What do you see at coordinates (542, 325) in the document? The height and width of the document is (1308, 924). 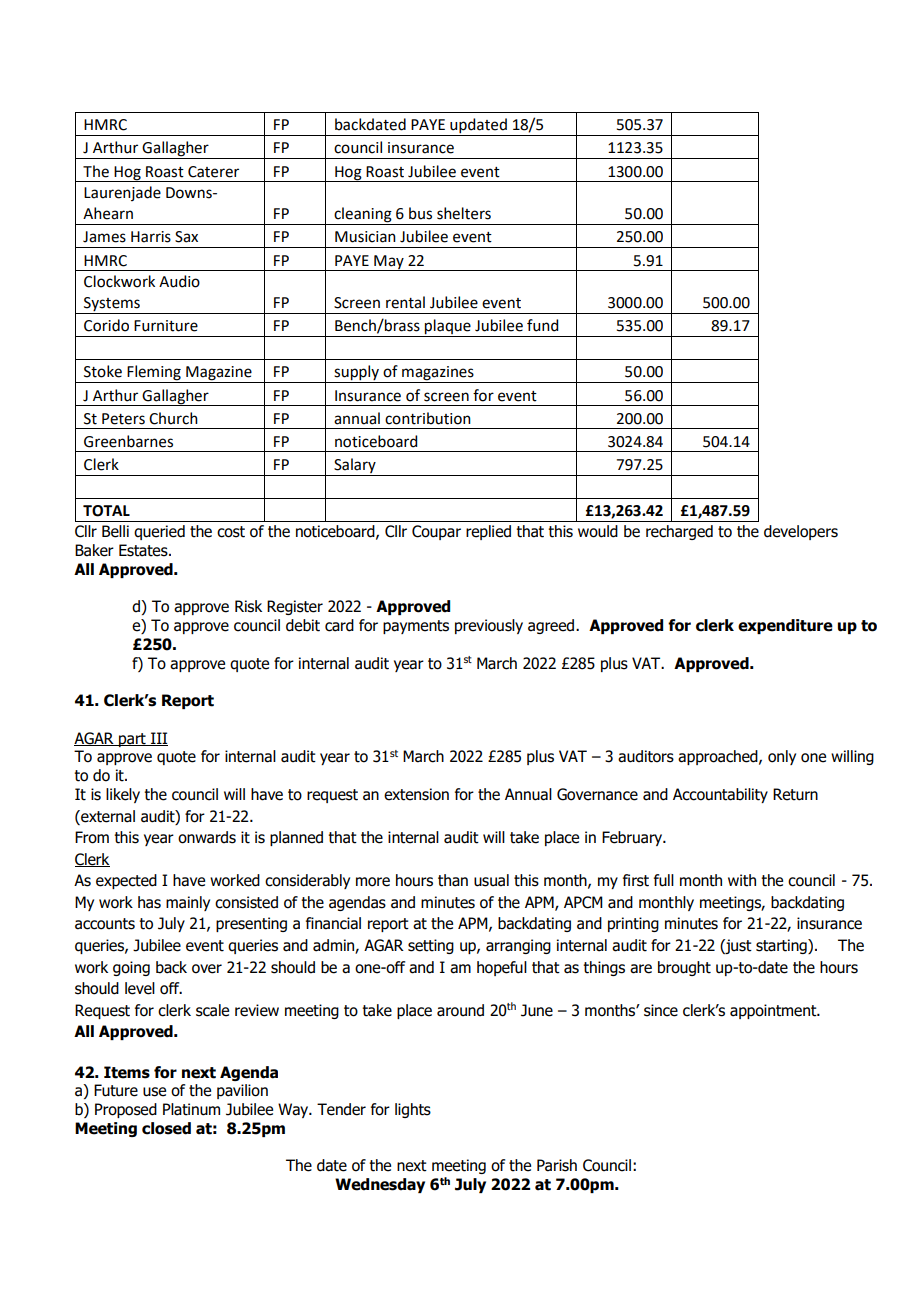 I see `fund` at bounding box center [542, 325].
